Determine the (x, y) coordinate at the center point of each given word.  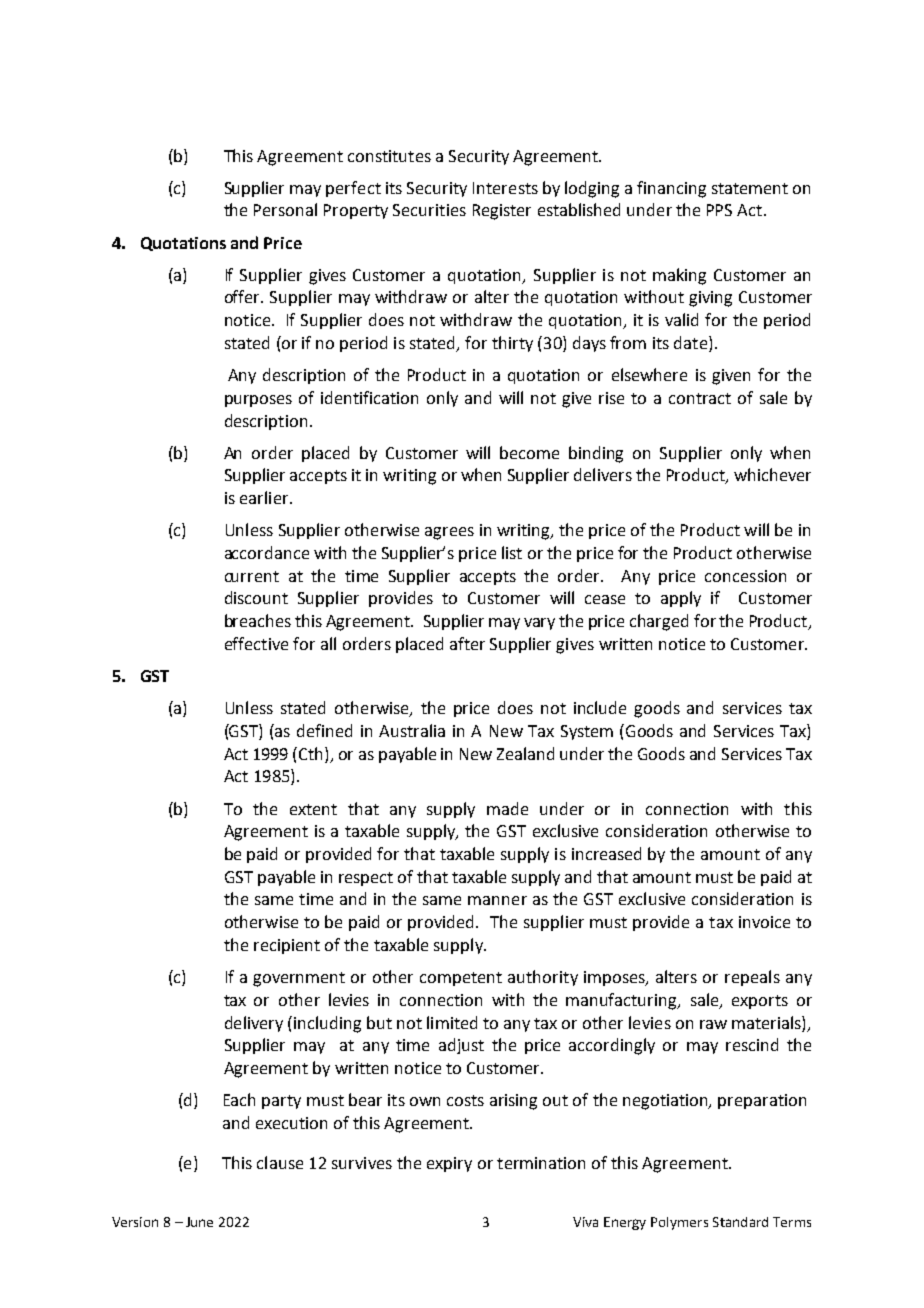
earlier (265, 497)
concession (745, 576)
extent (313, 809)
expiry (449, 1164)
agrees (449, 533)
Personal (285, 209)
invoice (764, 922)
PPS (719, 210)
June (199, 1222)
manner (497, 900)
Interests (505, 188)
